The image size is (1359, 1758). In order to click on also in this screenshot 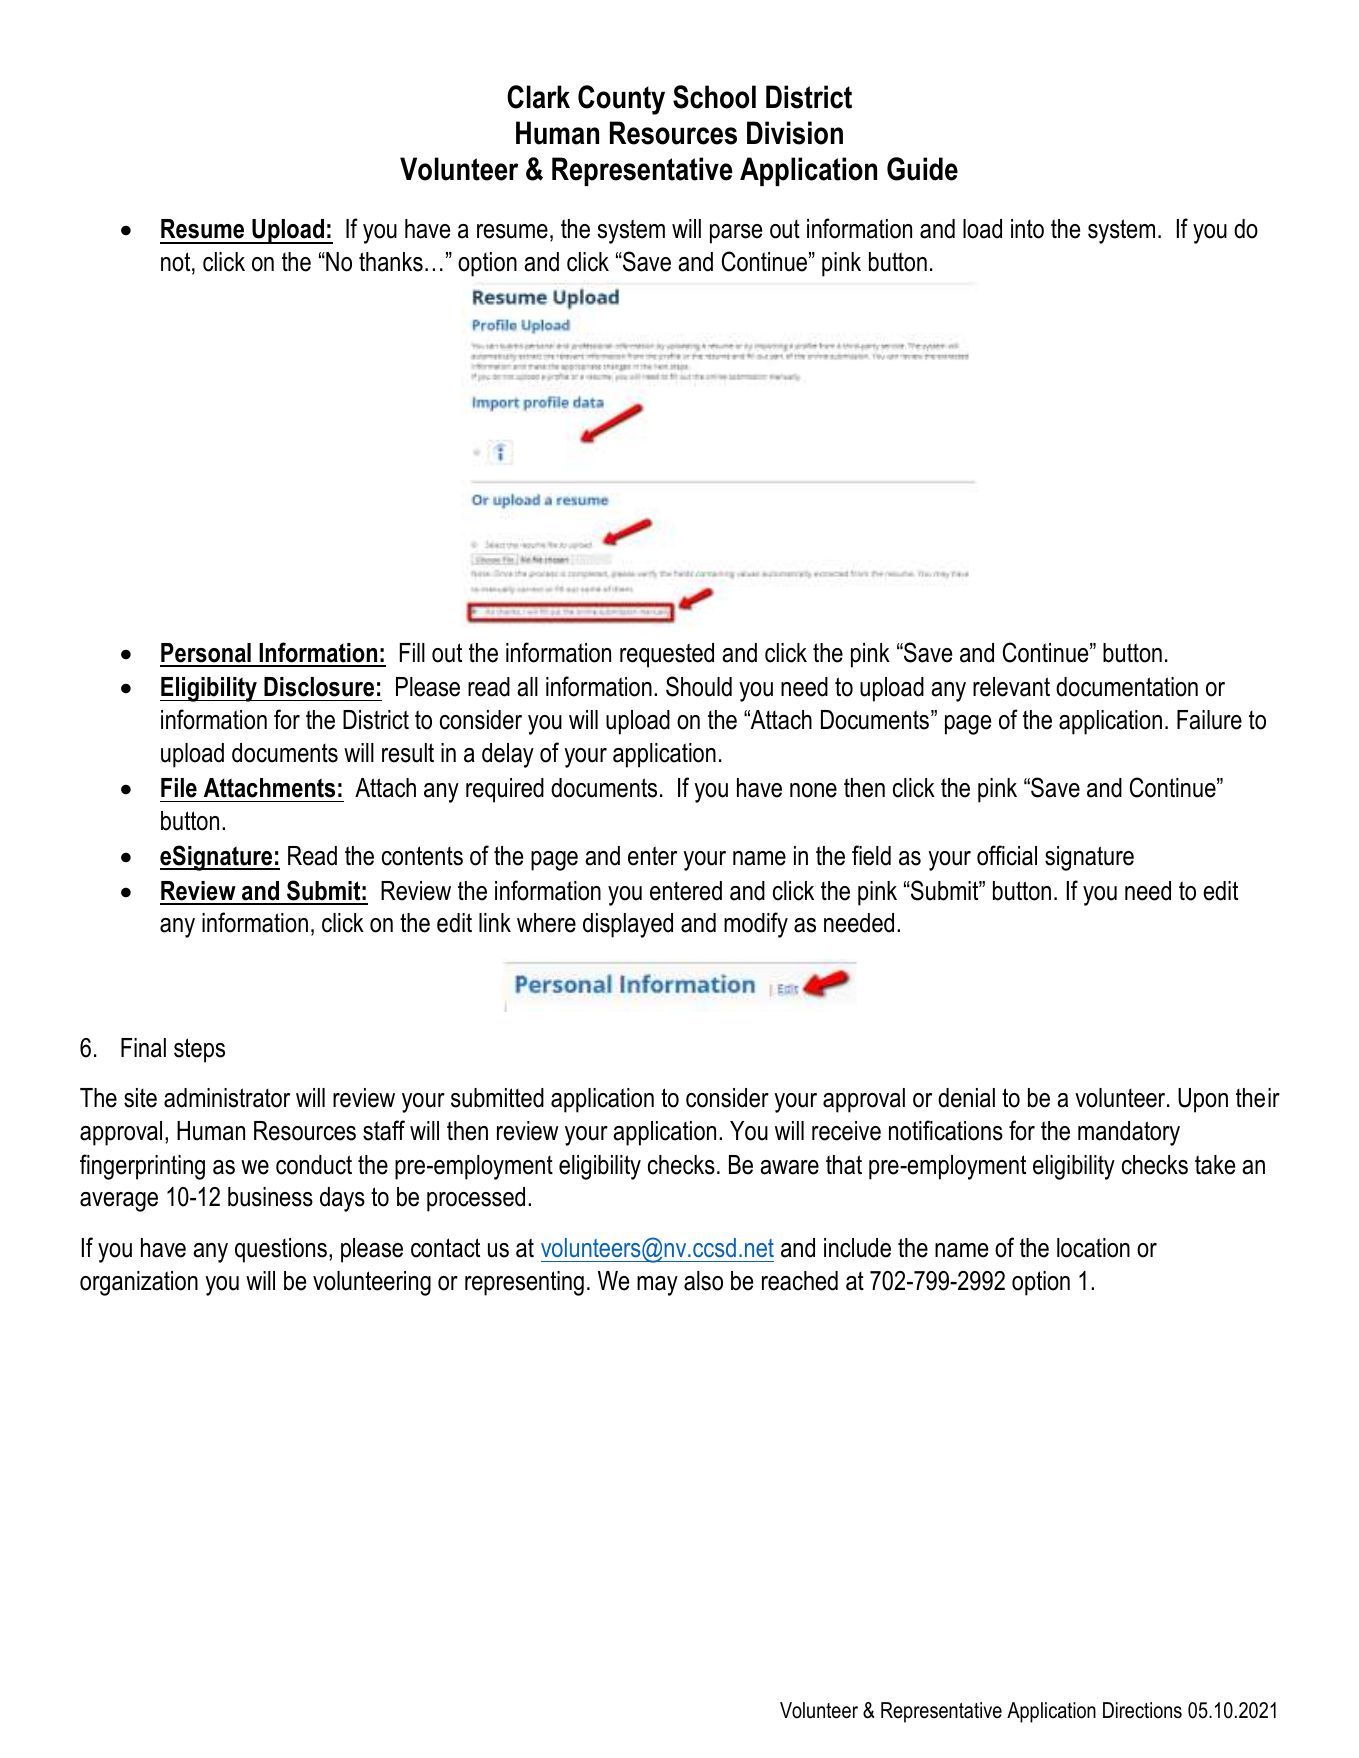, I will do `click(703, 1281)`.
